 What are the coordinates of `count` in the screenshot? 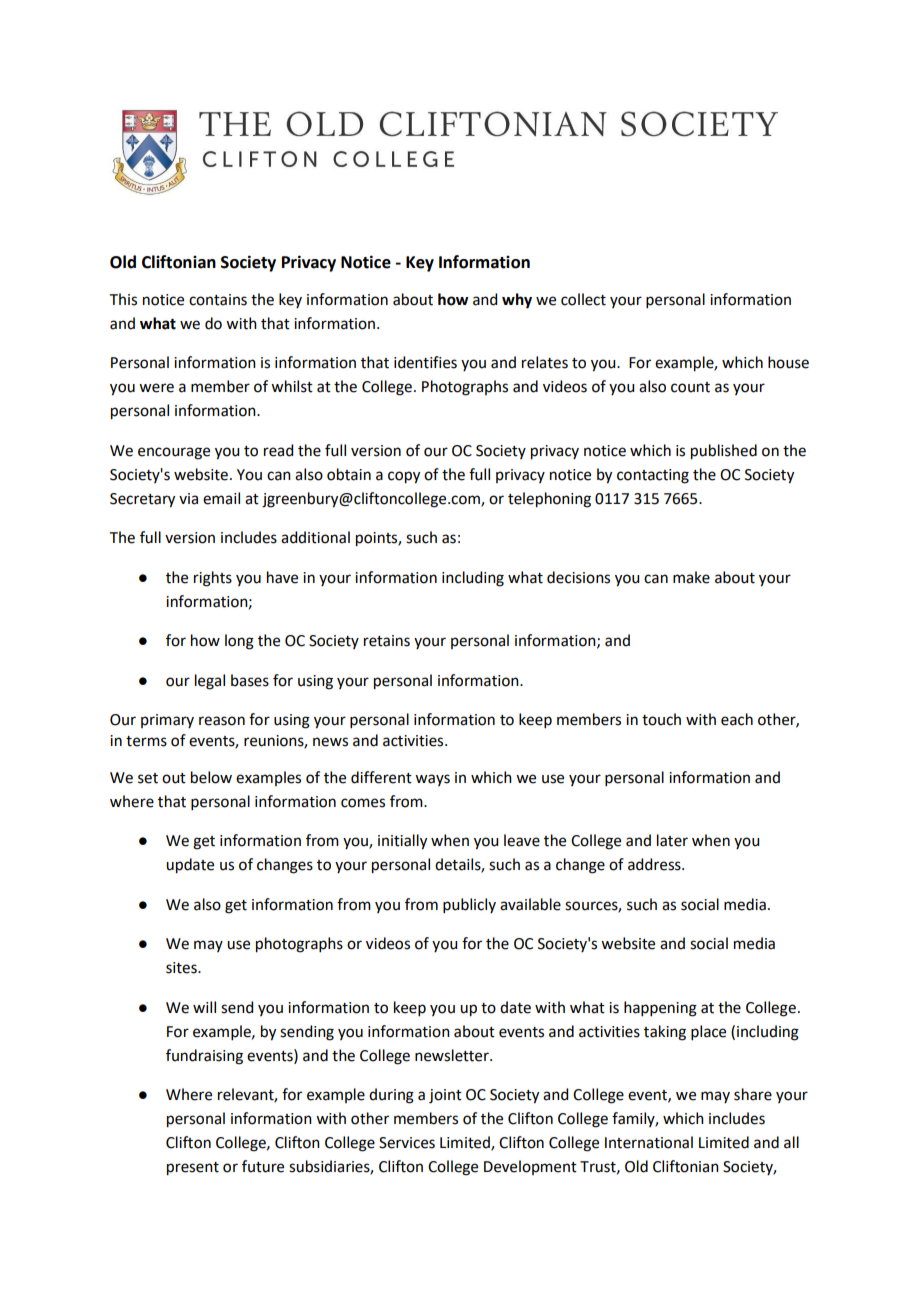 It's located at (690, 387).
